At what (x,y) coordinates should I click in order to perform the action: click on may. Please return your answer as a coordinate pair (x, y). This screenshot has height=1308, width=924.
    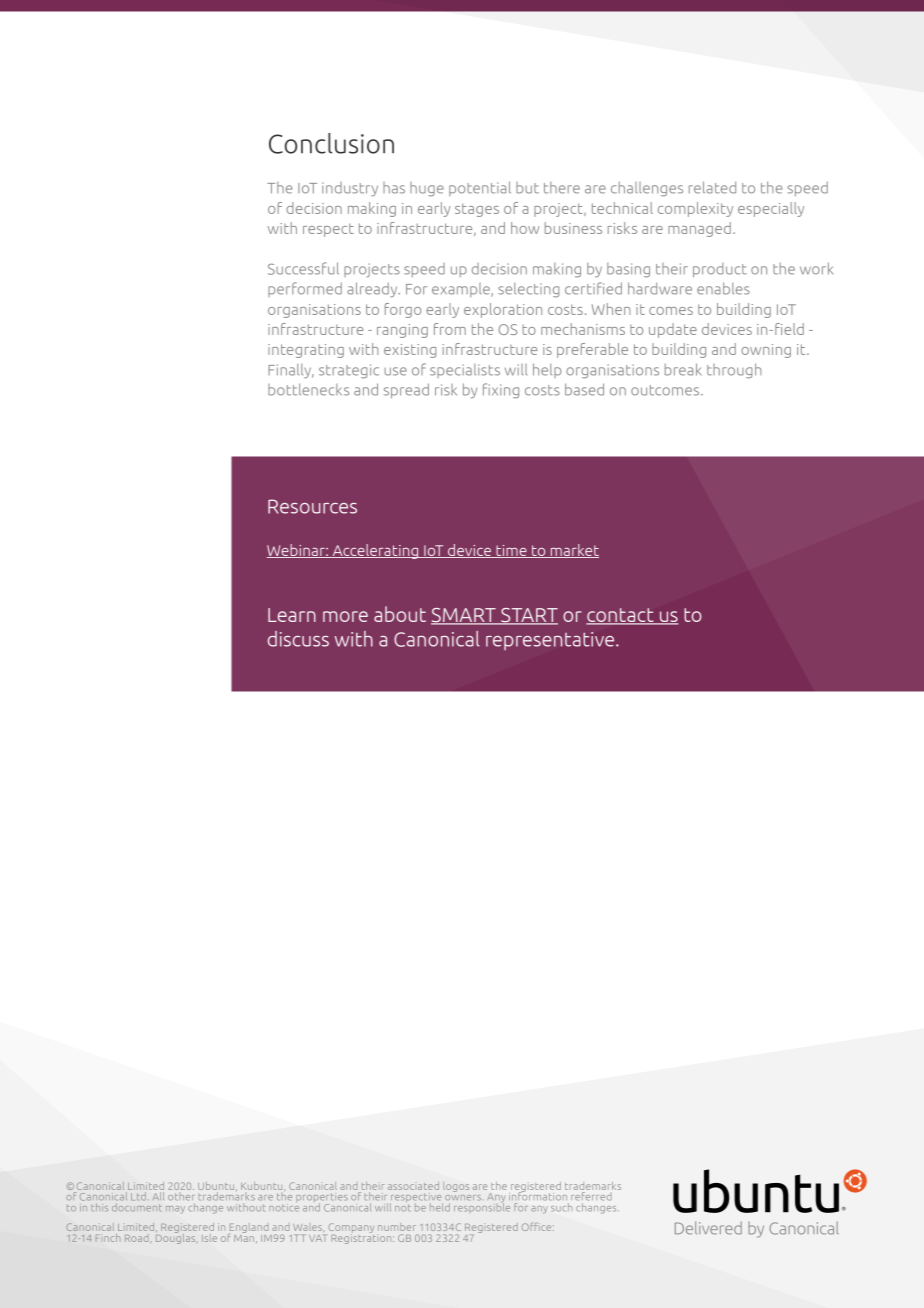
    Looking at the image, I should click on (175, 1209).
